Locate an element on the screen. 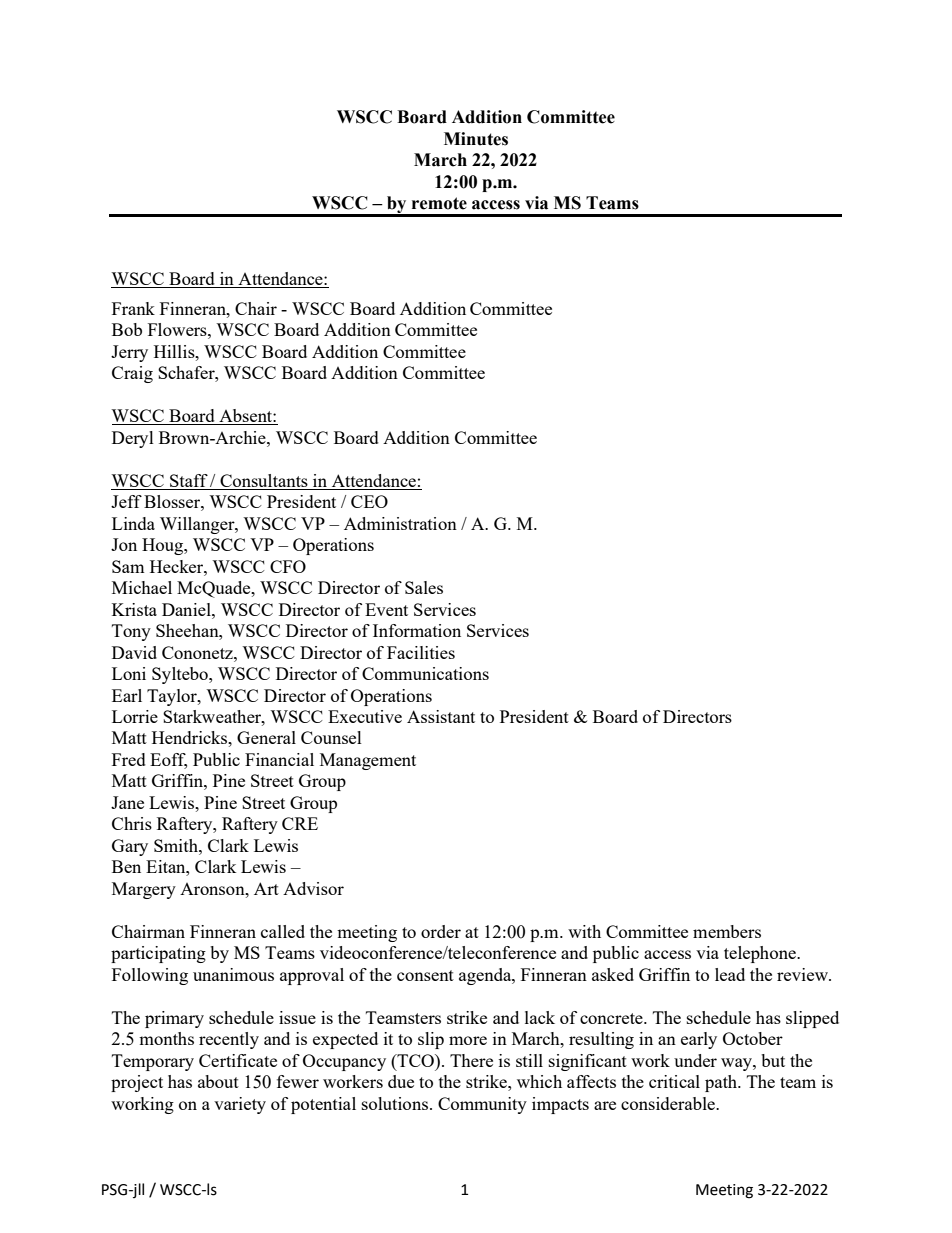  about is located at coordinates (218, 1081).
